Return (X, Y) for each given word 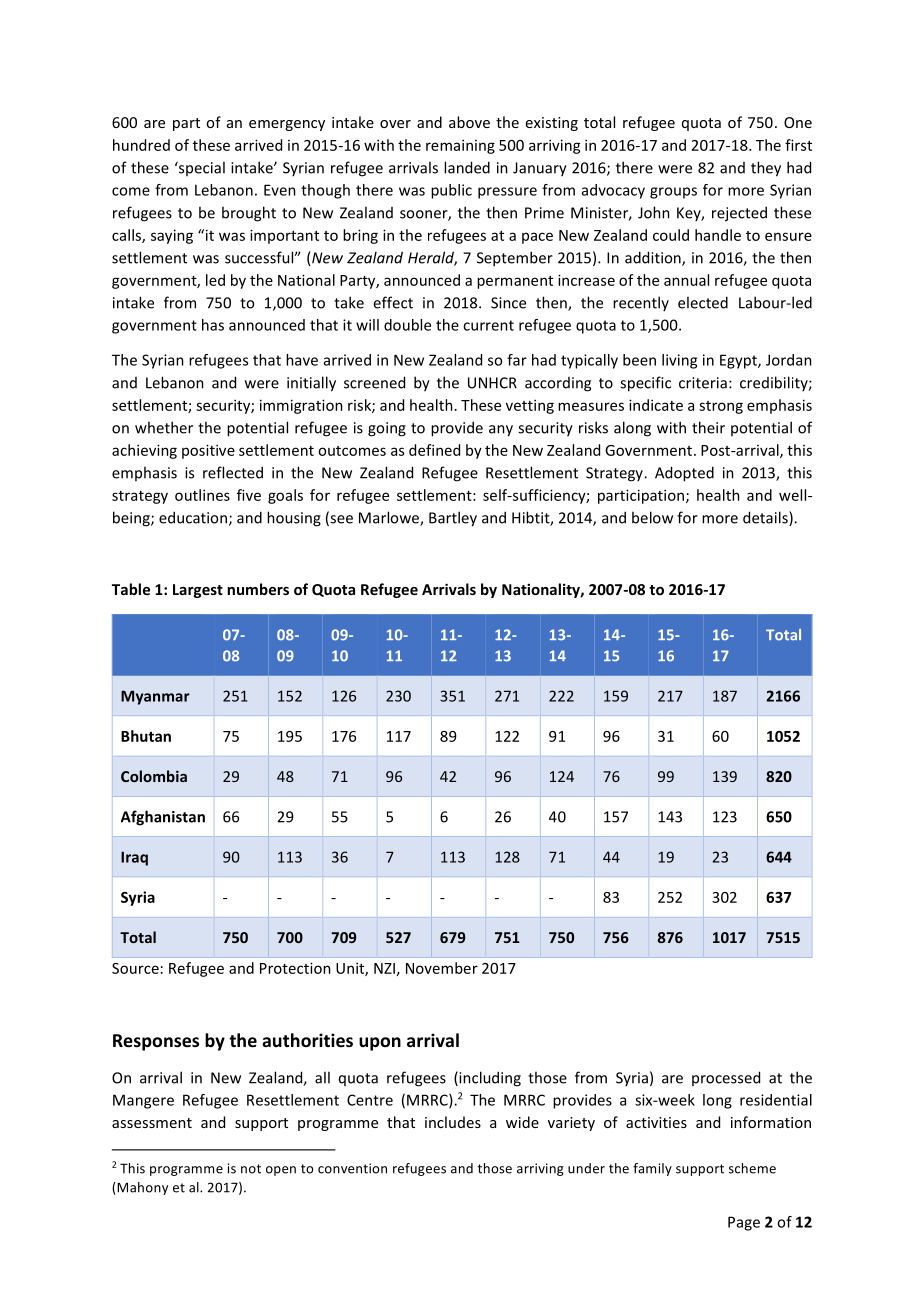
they (766, 169)
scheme (752, 1168)
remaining (460, 146)
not (251, 1169)
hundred (141, 145)
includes (453, 1122)
